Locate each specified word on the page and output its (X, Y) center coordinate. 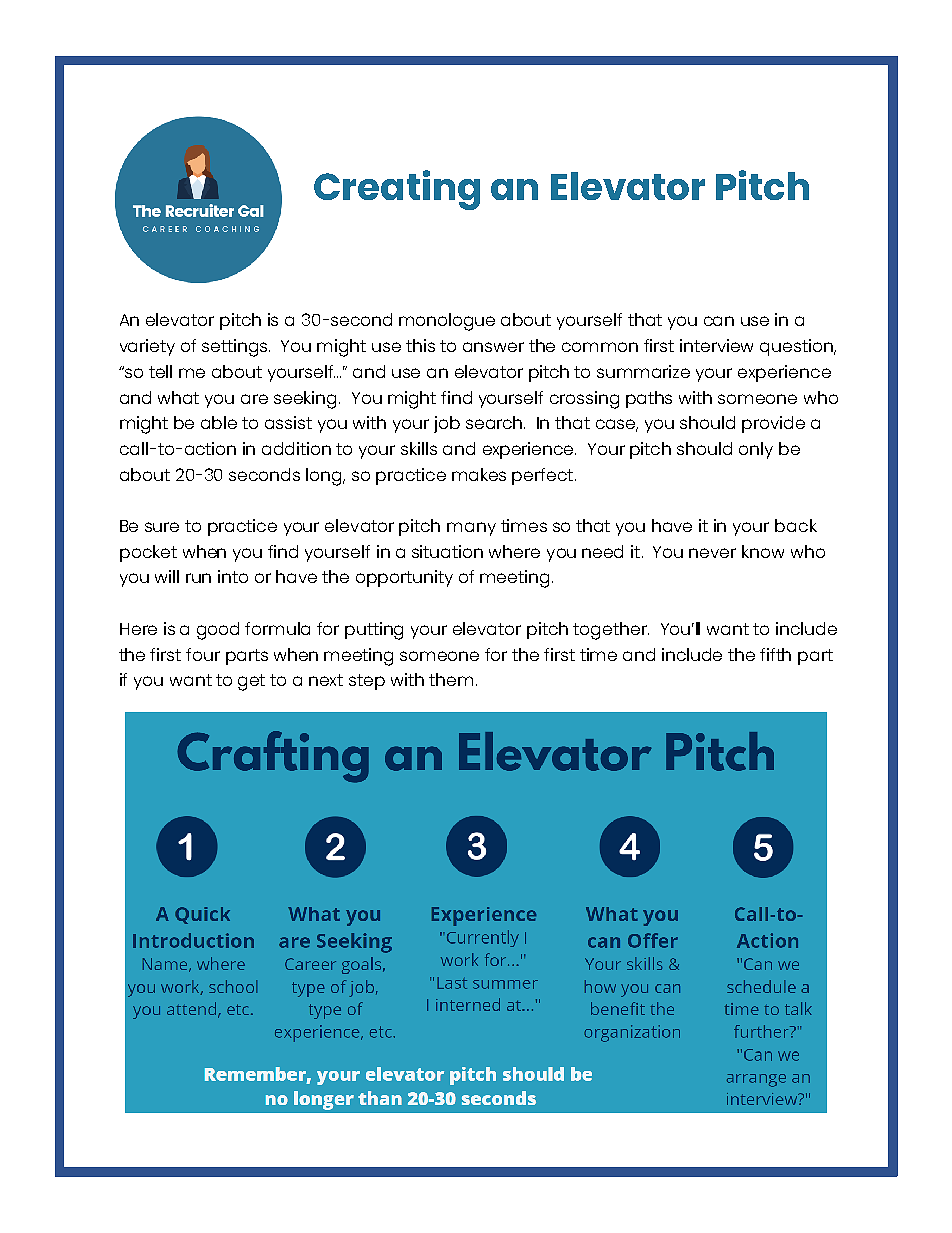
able (219, 422)
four (203, 654)
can (719, 321)
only (756, 450)
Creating (397, 190)
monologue (447, 322)
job (447, 424)
